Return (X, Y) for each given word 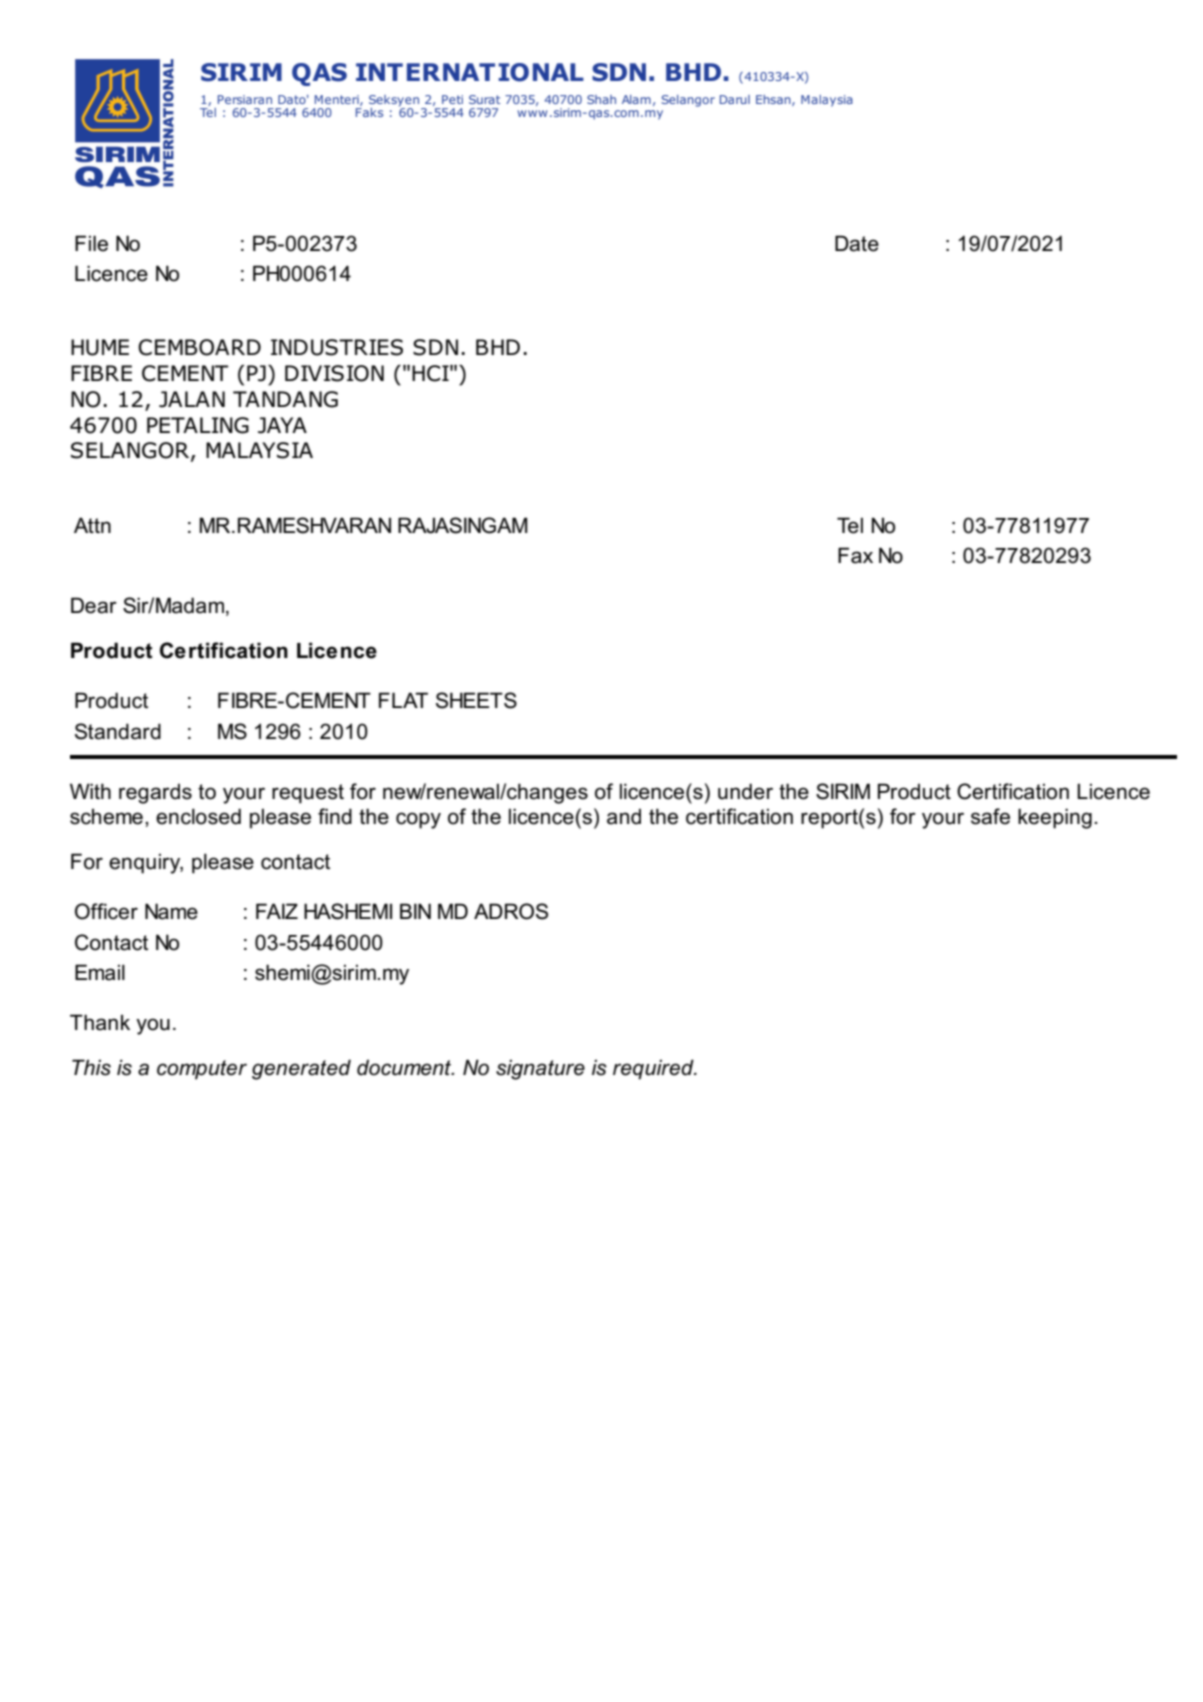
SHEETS (476, 700)
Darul (735, 99)
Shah (601, 99)
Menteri (338, 100)
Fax (855, 555)
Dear (94, 605)
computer (202, 1070)
